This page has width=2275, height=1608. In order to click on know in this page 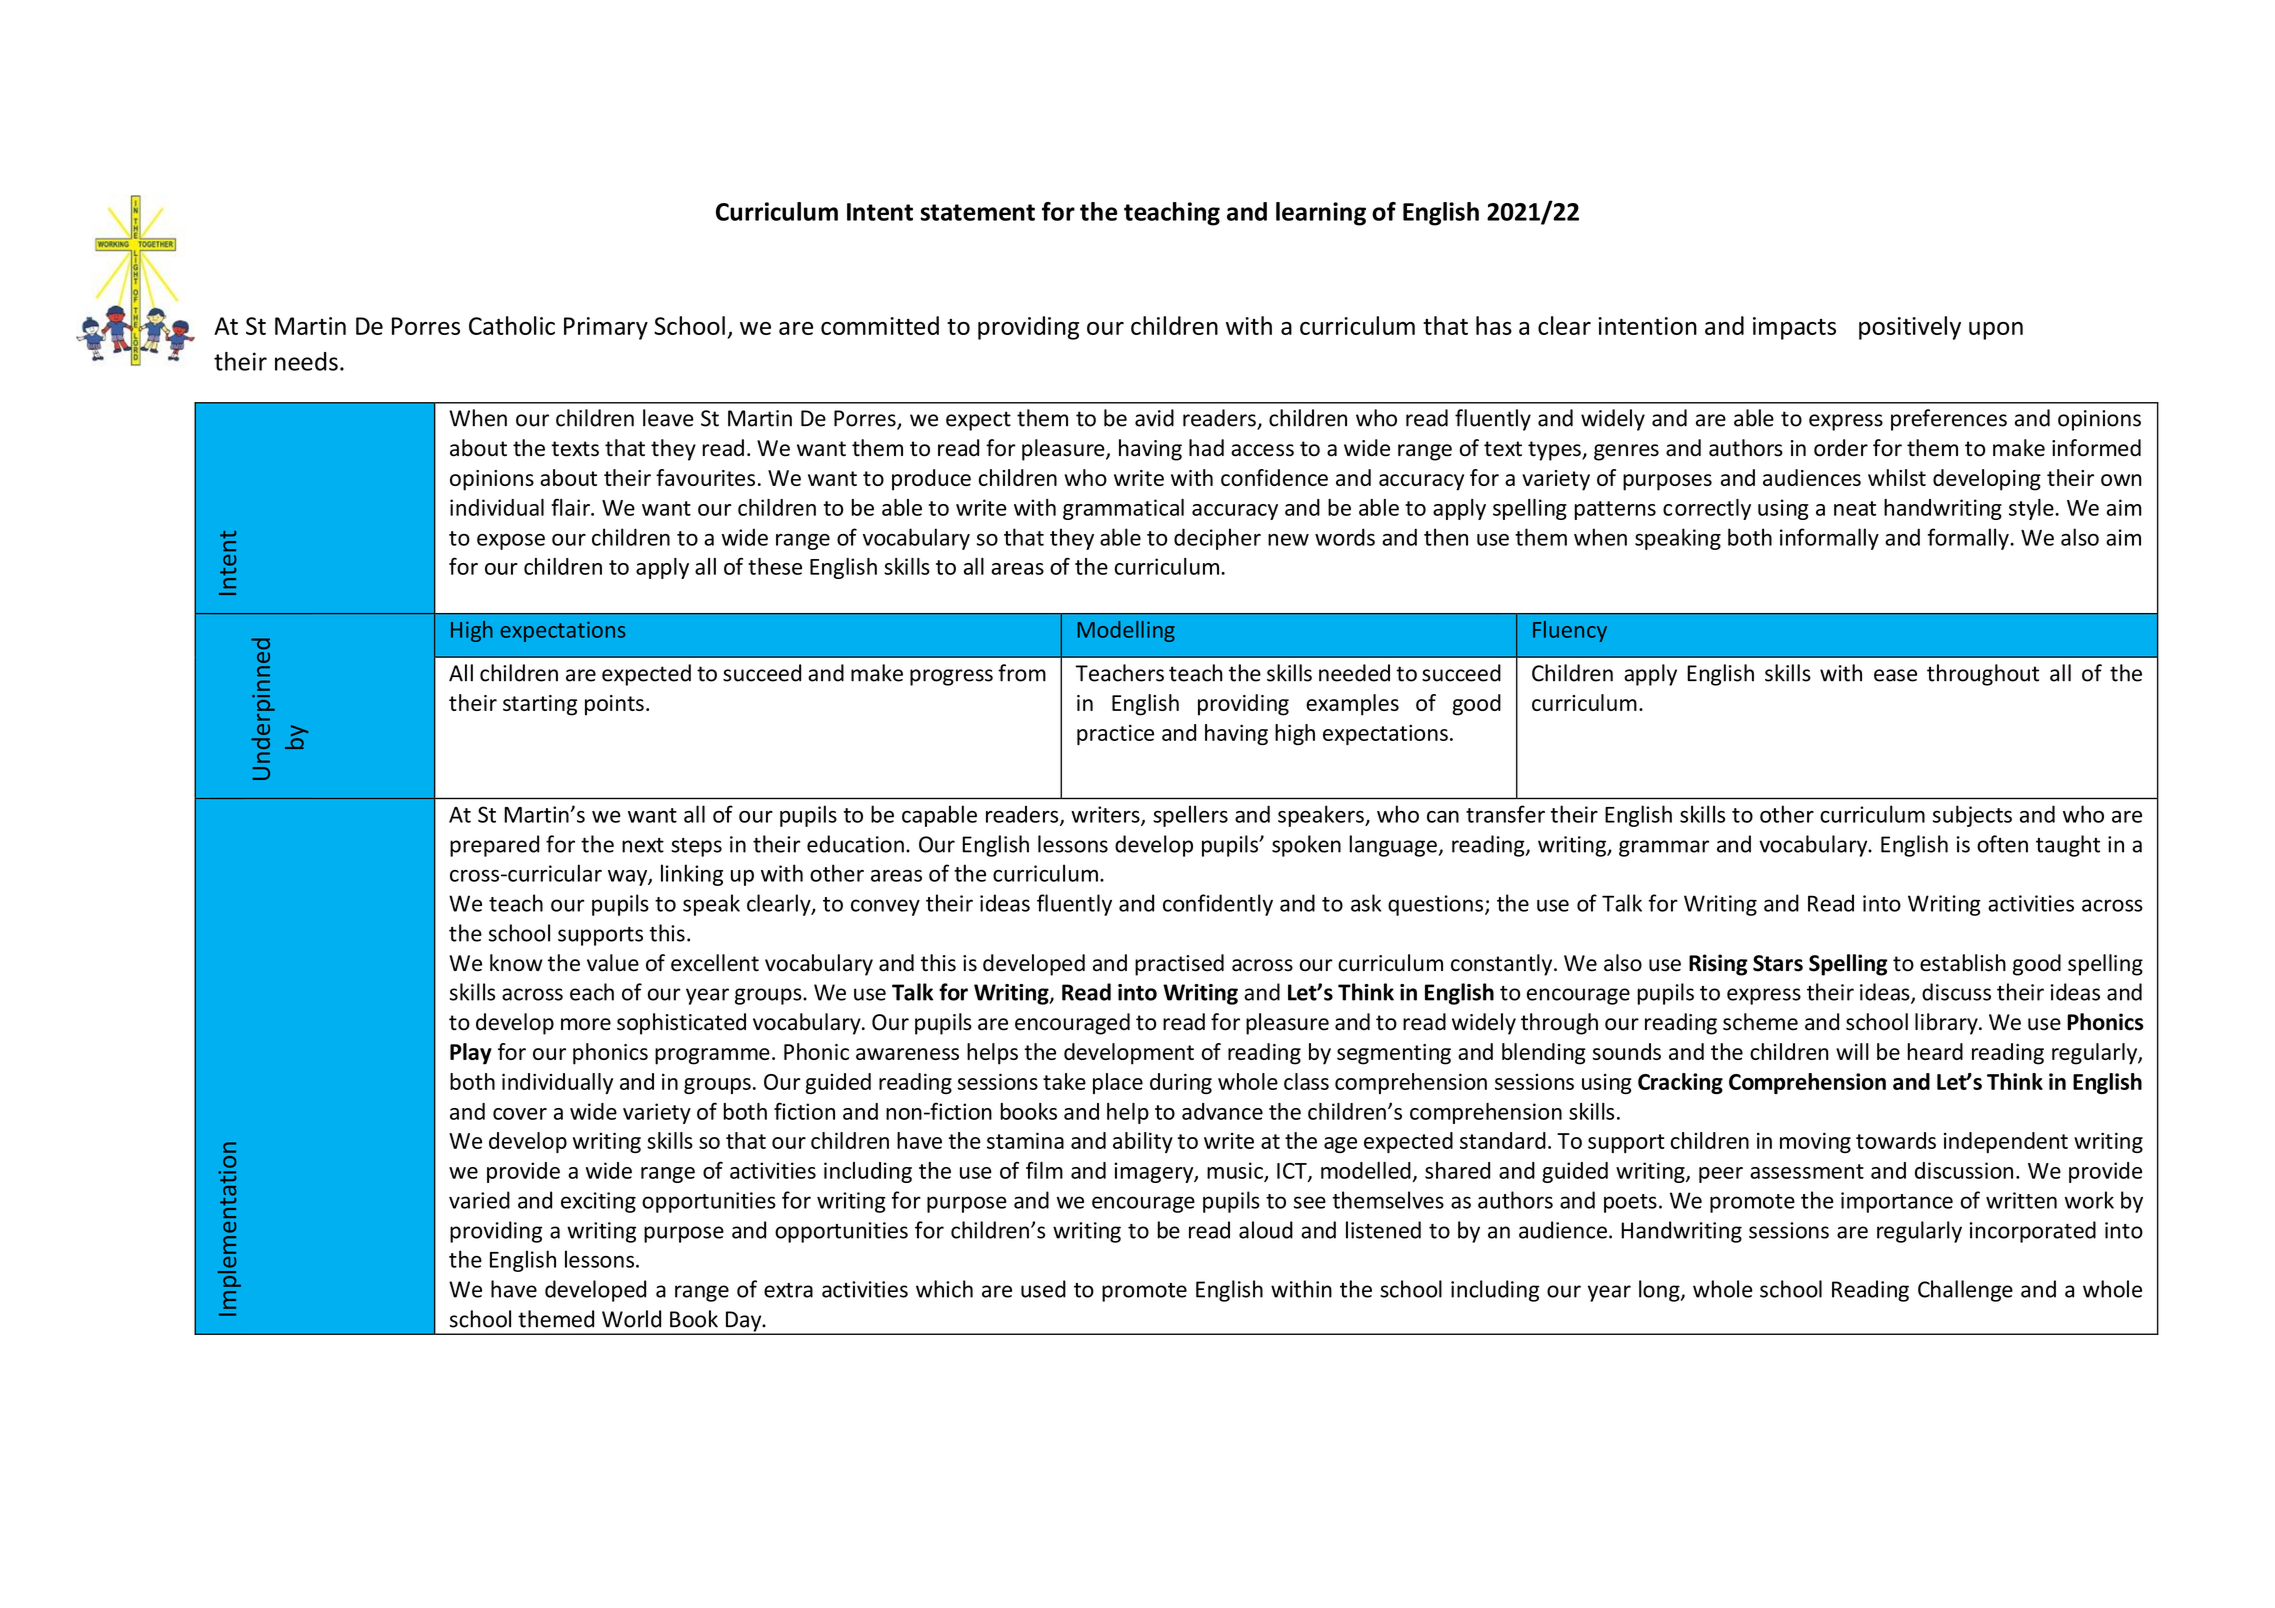, I will do `click(516, 963)`.
